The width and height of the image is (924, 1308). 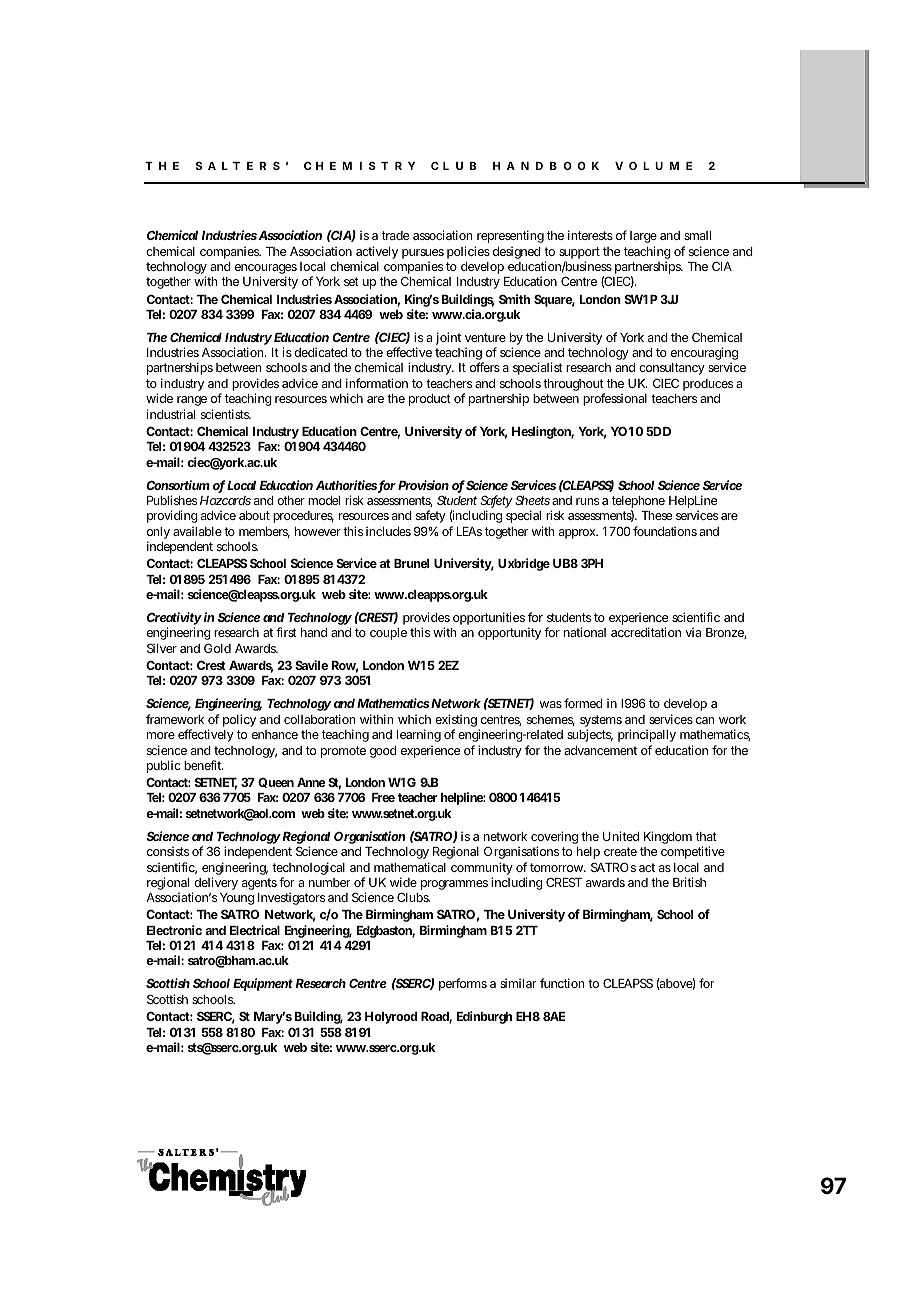 I want to click on function, so click(x=562, y=983).
